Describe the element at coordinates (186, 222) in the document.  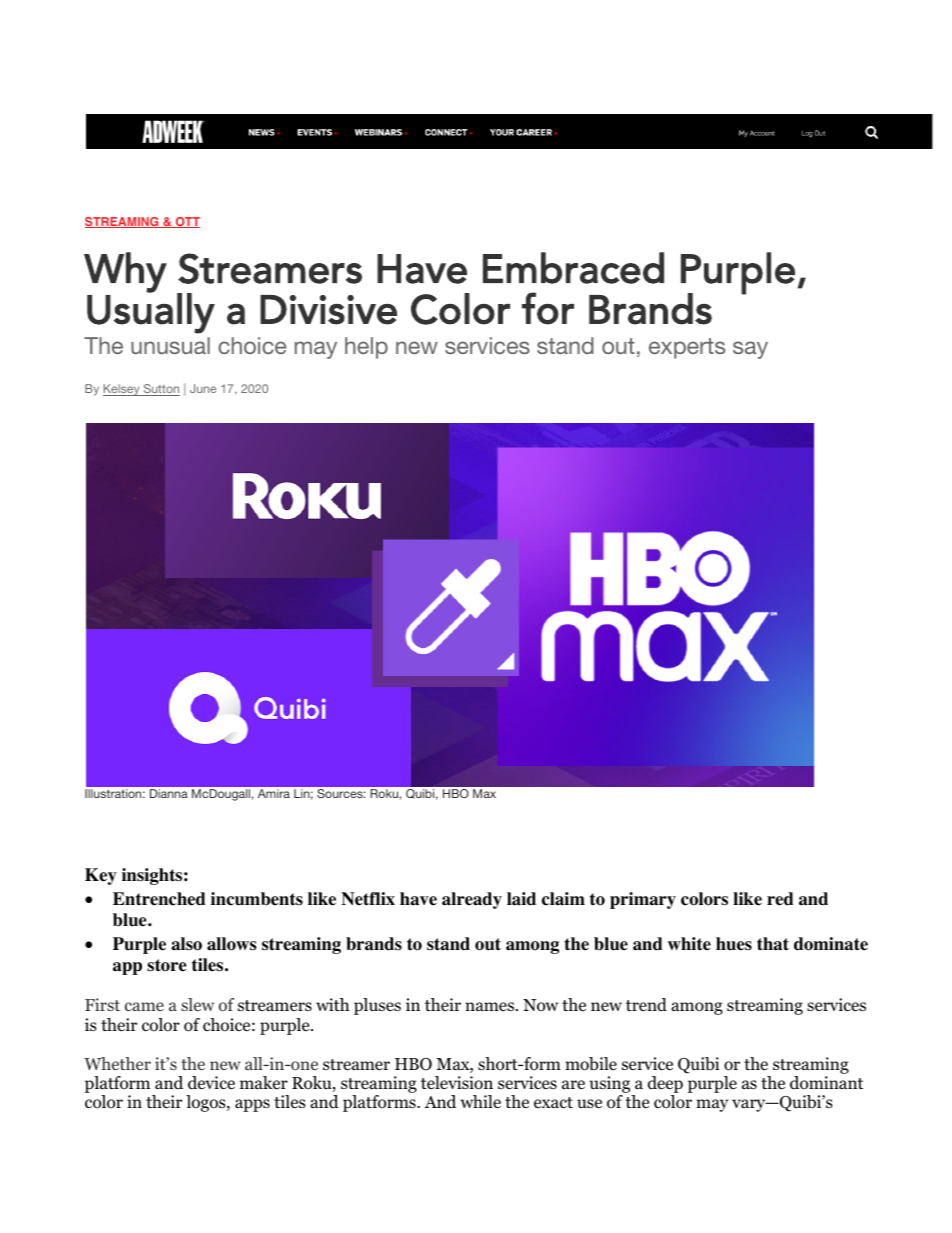
I see `OTT` at that location.
